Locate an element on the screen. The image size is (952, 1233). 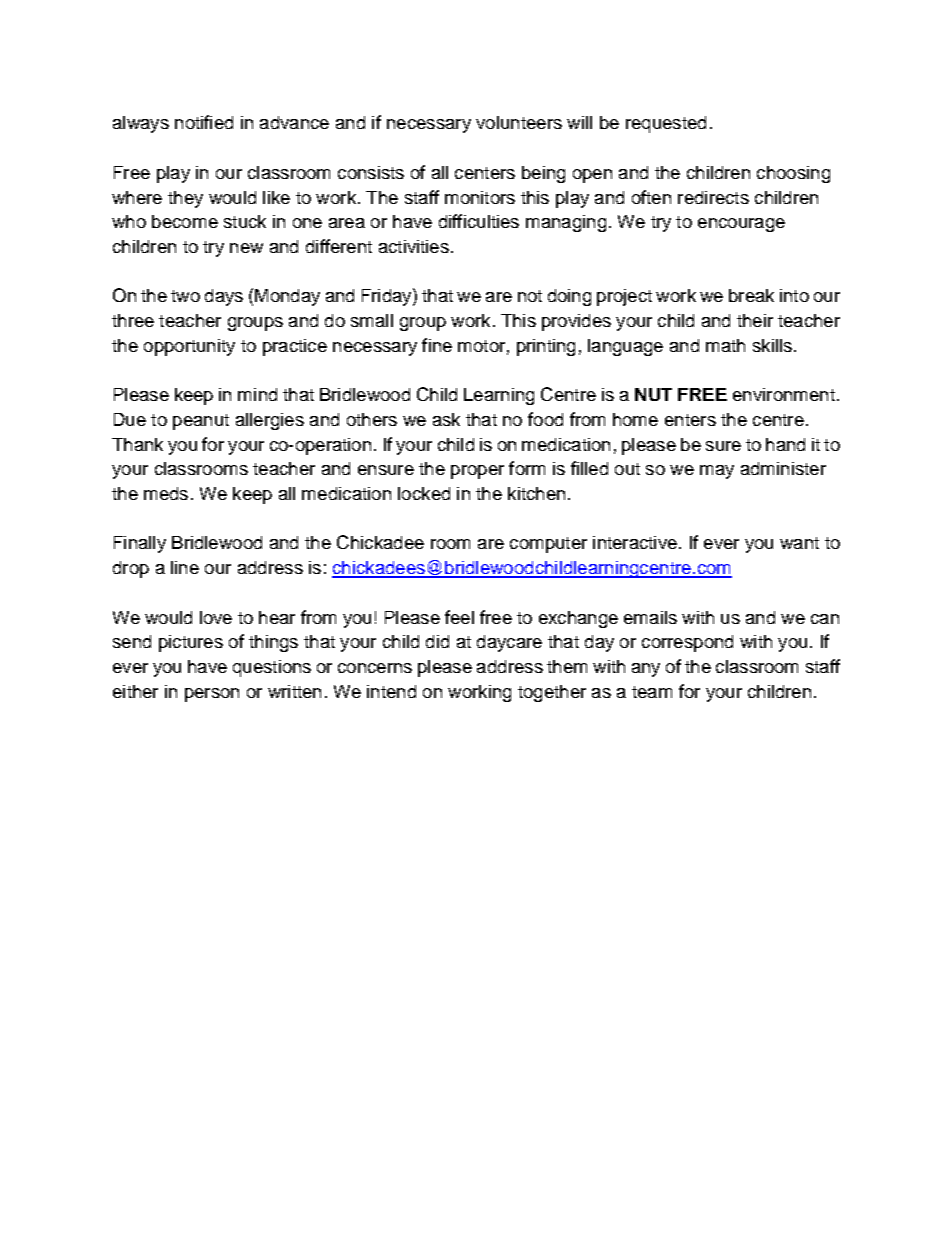
mind is located at coordinates (257, 394).
